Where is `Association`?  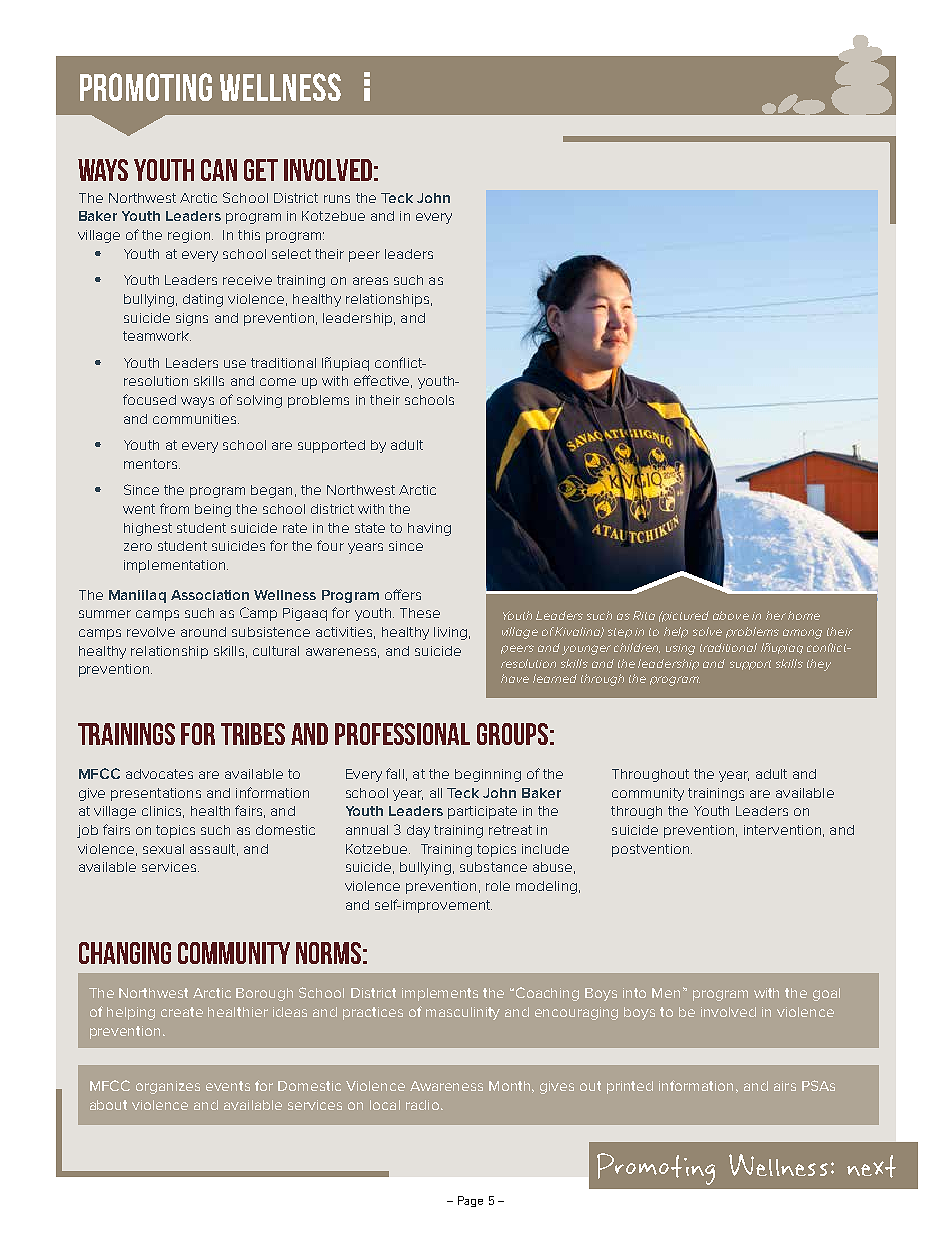
Association is located at coordinates (210, 595).
